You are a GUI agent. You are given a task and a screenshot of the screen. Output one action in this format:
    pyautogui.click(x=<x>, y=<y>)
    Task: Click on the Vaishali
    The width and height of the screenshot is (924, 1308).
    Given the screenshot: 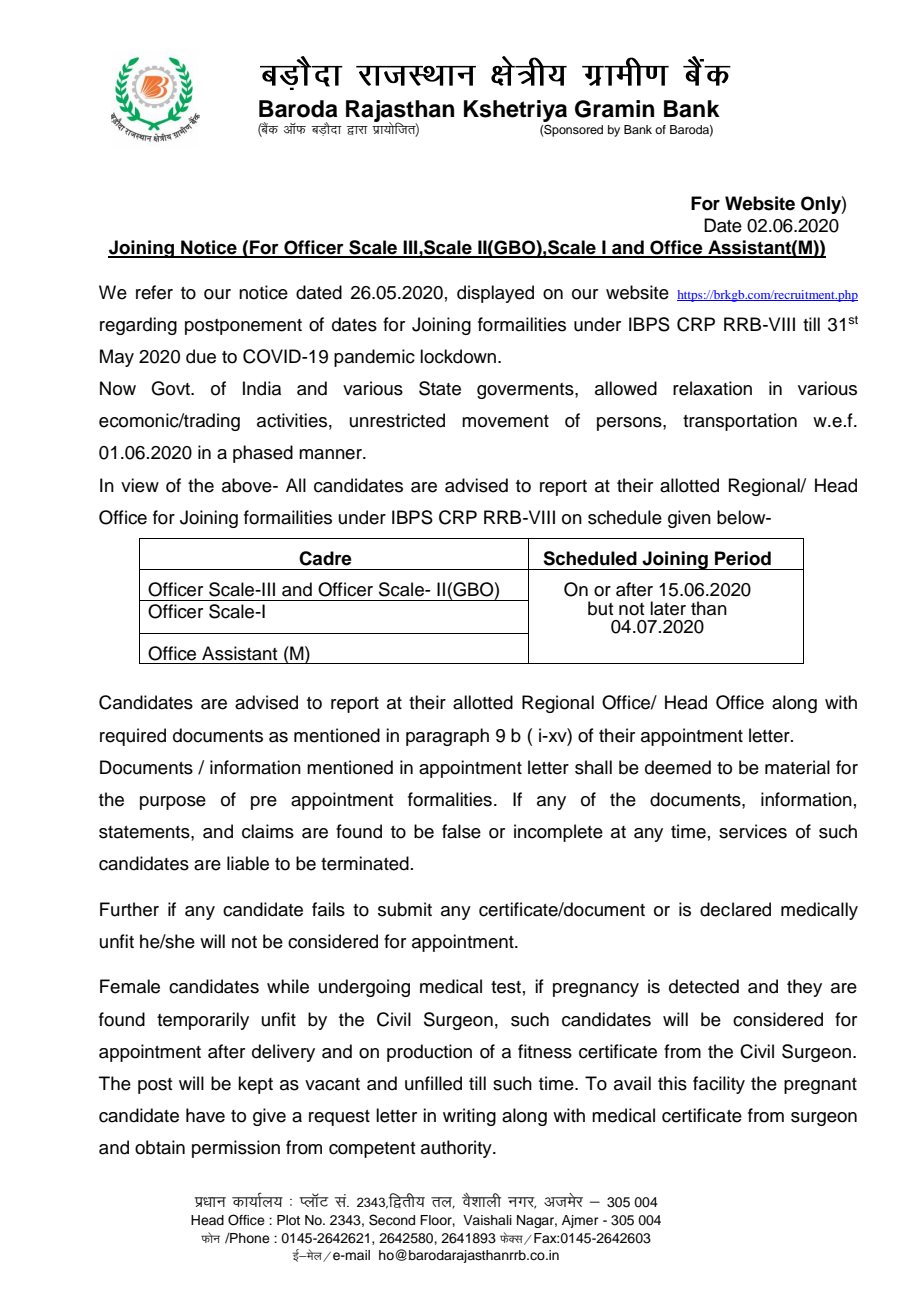 What is the action you would take?
    pyautogui.click(x=487, y=1220)
